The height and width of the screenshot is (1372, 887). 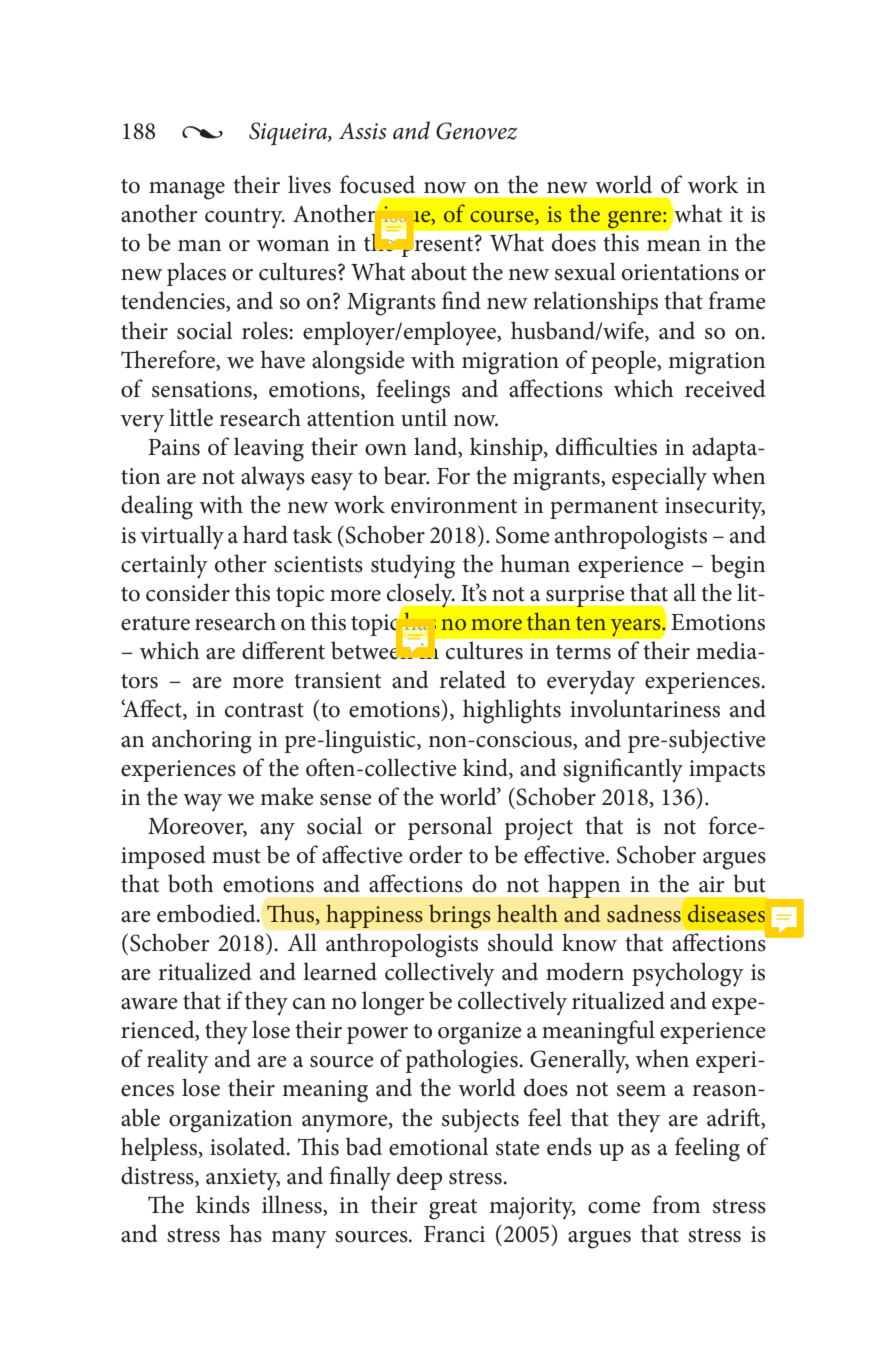 I want to click on involuntariness, so click(x=645, y=708).
